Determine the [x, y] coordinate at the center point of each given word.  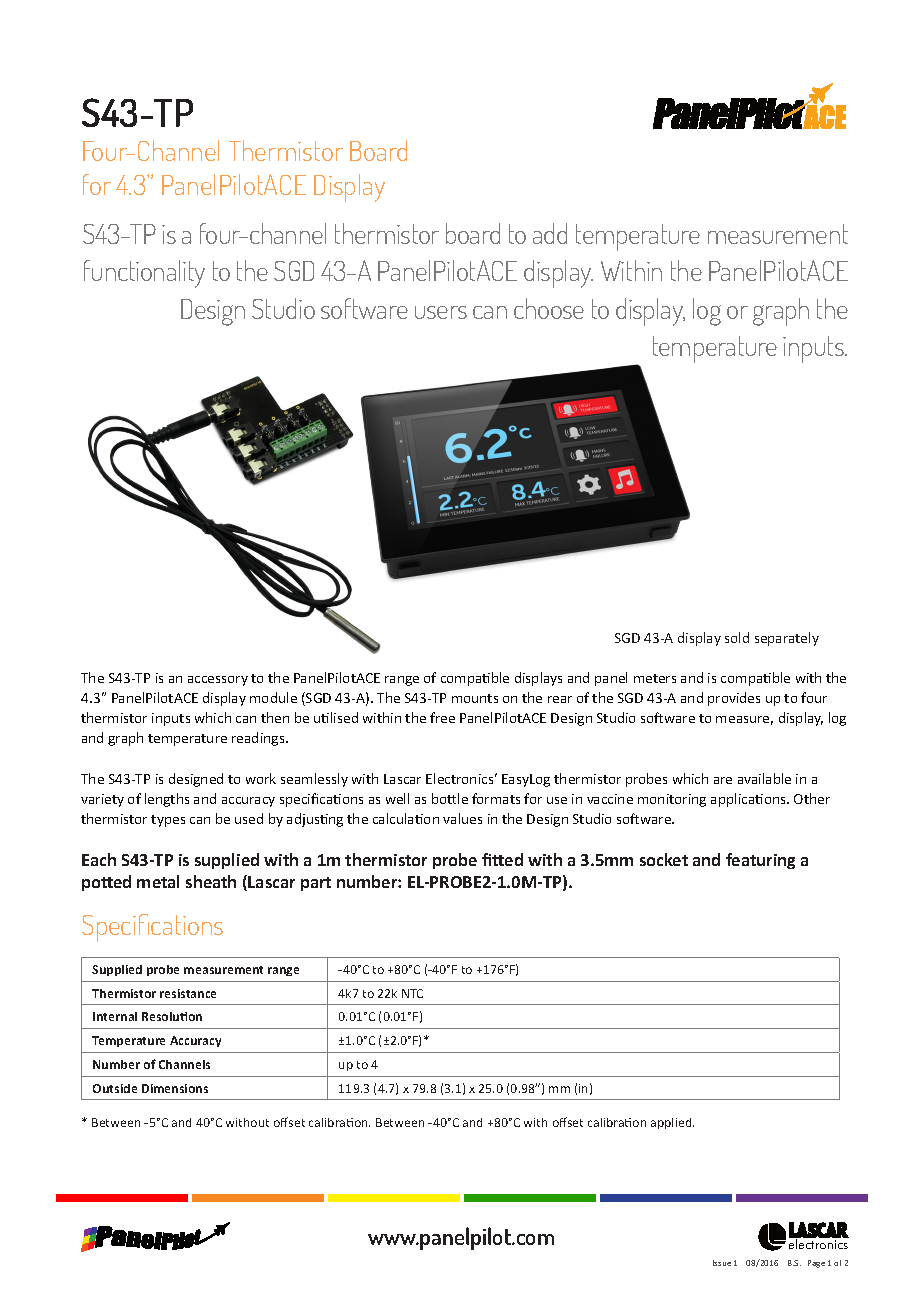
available [764, 778]
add [550, 233]
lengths [167, 800]
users [441, 312]
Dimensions [175, 1088]
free [442, 717]
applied [672, 1123]
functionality [144, 274]
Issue [722, 1263]
